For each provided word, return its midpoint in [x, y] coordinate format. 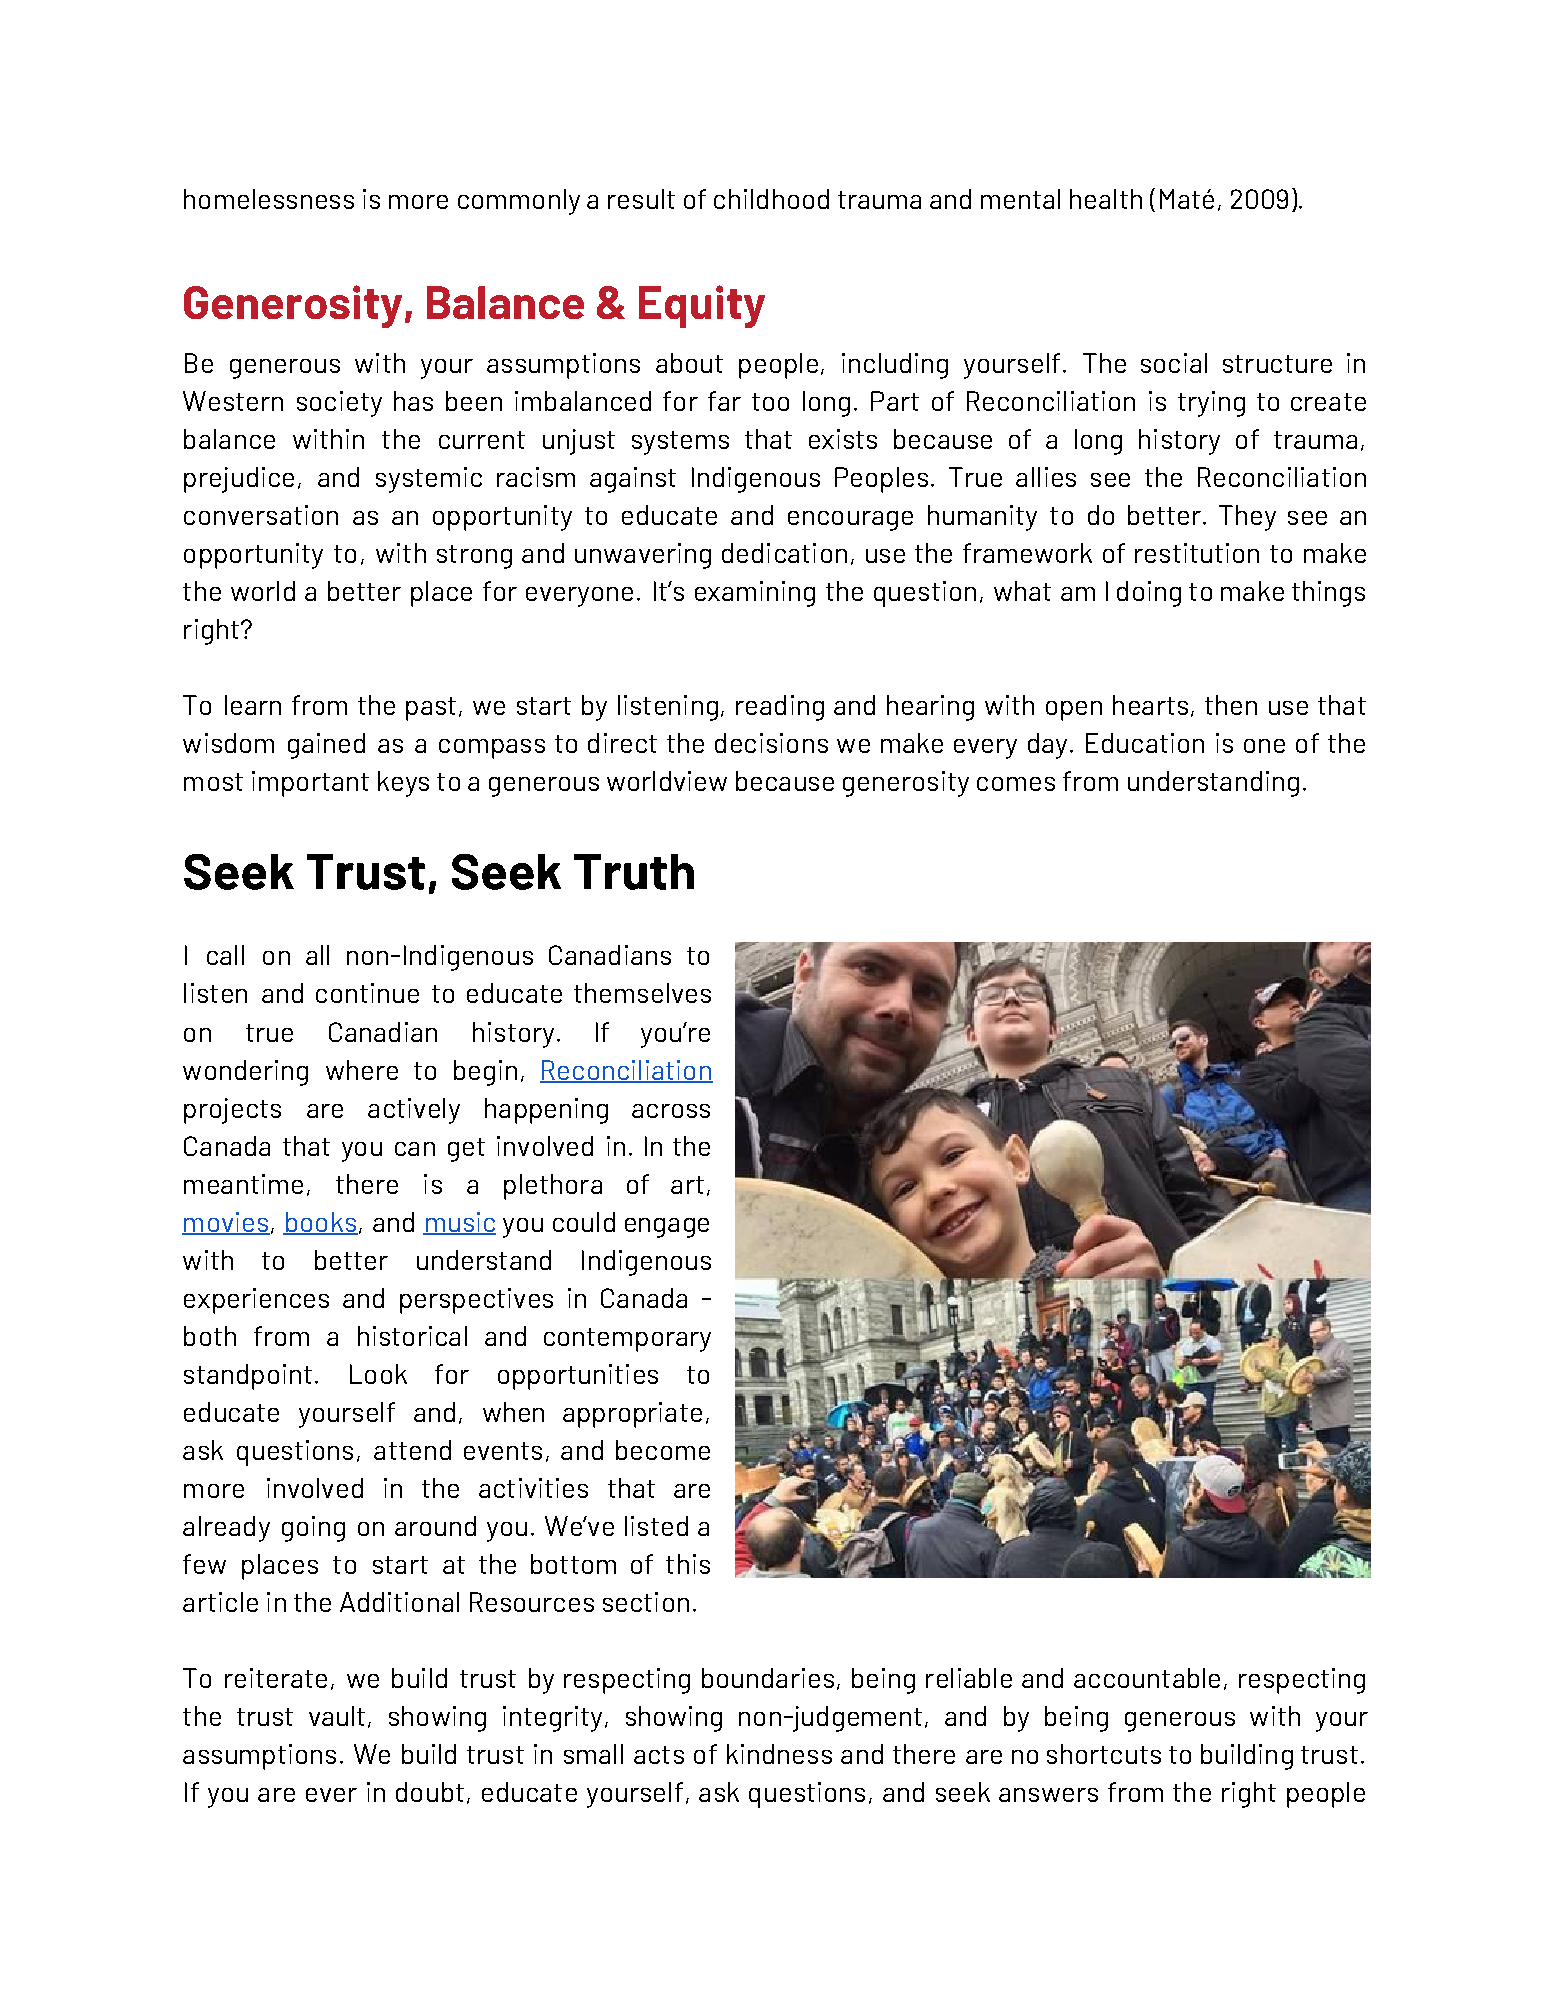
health [1106, 199]
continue [367, 993]
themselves [642, 993]
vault [337, 1716]
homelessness [269, 199]
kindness [779, 1754]
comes [1016, 784]
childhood [771, 199]
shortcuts [1104, 1754]
